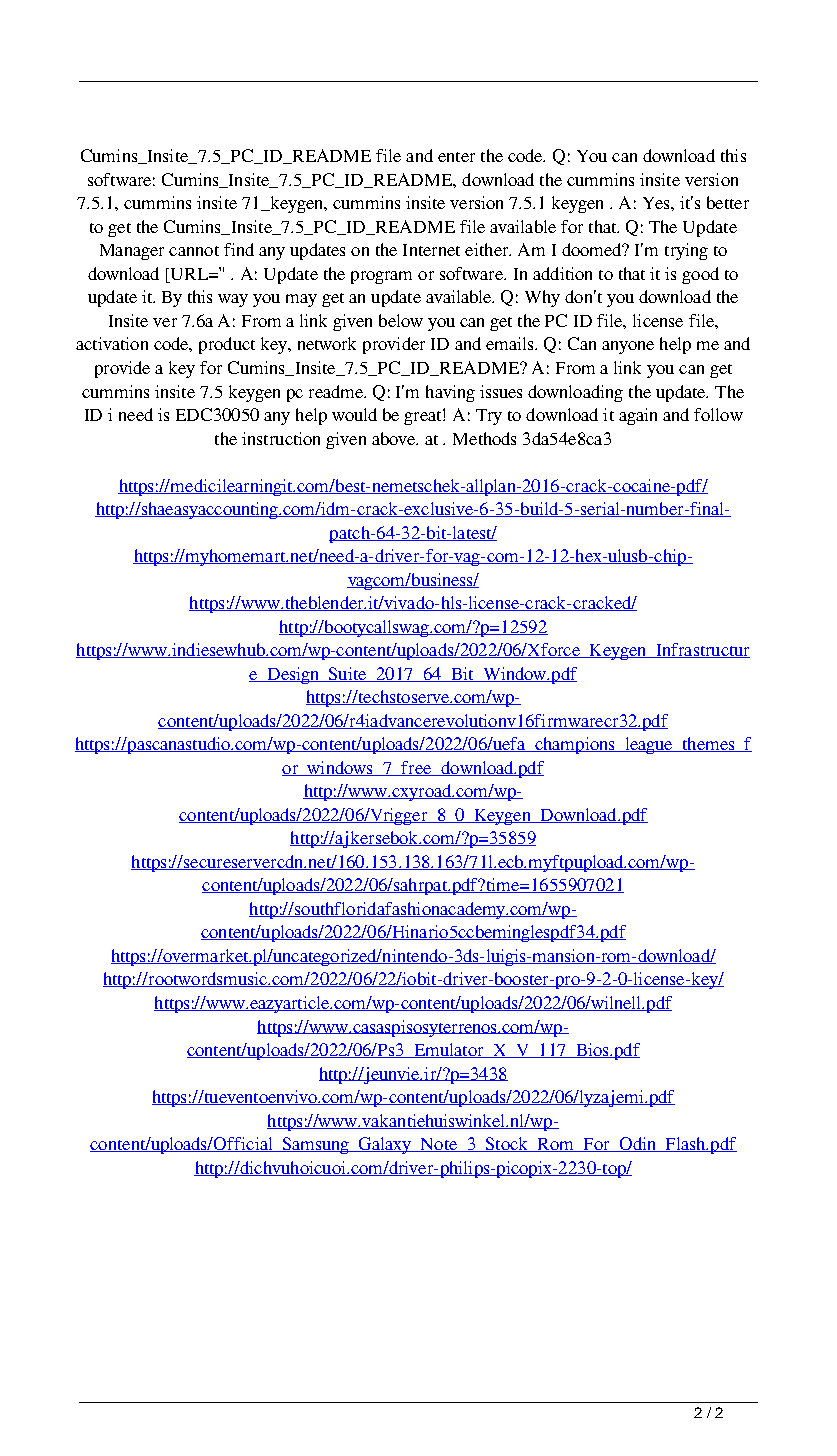 This screenshot has height=1456, width=837. Describe the element at coordinates (194, 251) in the screenshot. I see `cannot` at that location.
